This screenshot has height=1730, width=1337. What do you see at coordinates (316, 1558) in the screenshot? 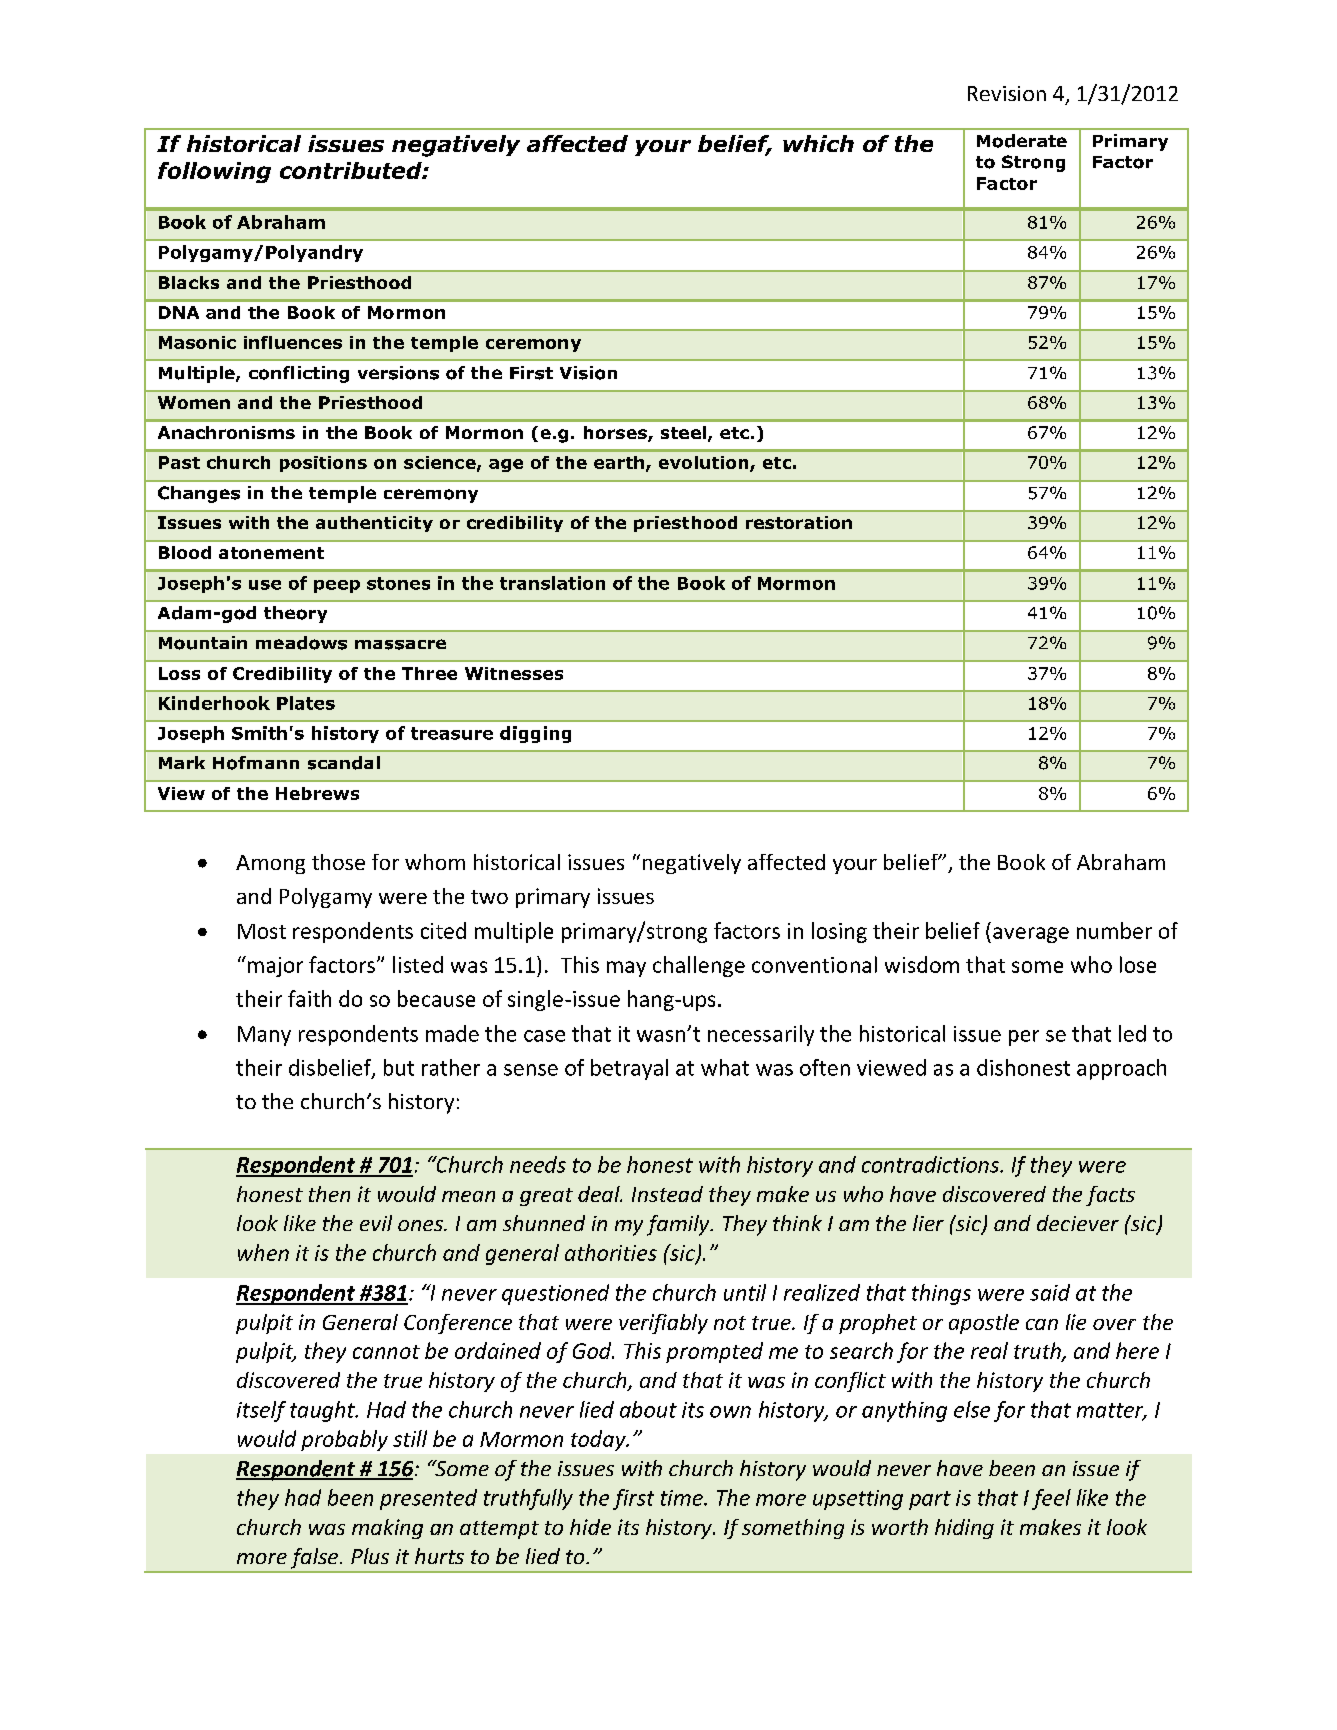
I see `false` at bounding box center [316, 1558].
